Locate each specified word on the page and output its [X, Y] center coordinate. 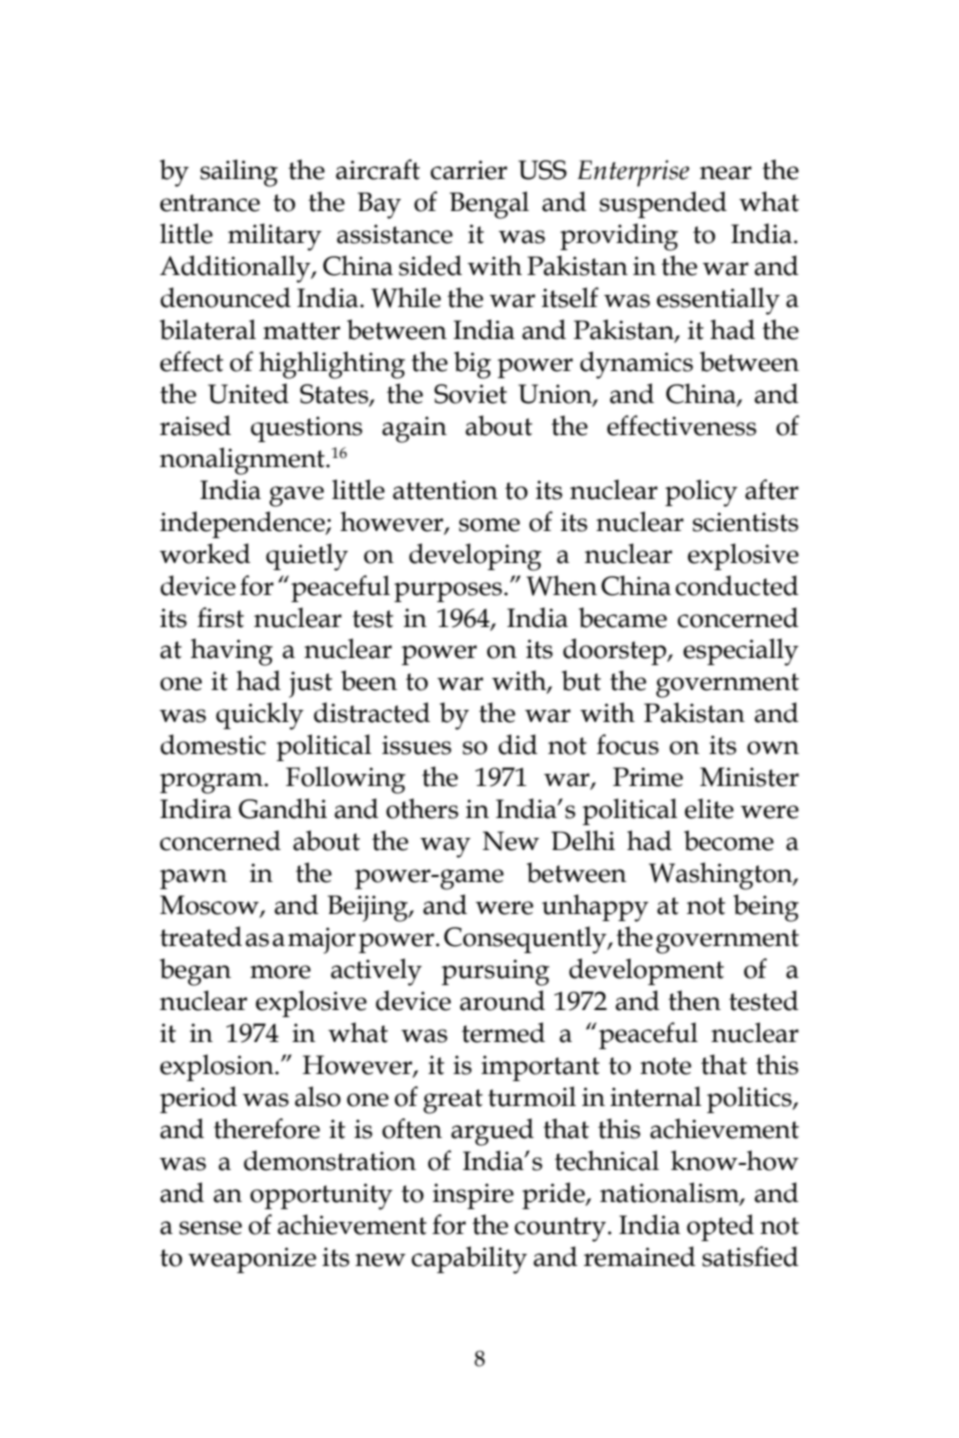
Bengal [489, 205]
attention [445, 490]
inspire [473, 1196]
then [694, 1000]
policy [701, 493]
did [517, 744]
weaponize [252, 1260]
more [280, 972]
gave [296, 496]
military [275, 237]
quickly [260, 716]
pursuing [496, 972]
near [726, 173]
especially [741, 652]
